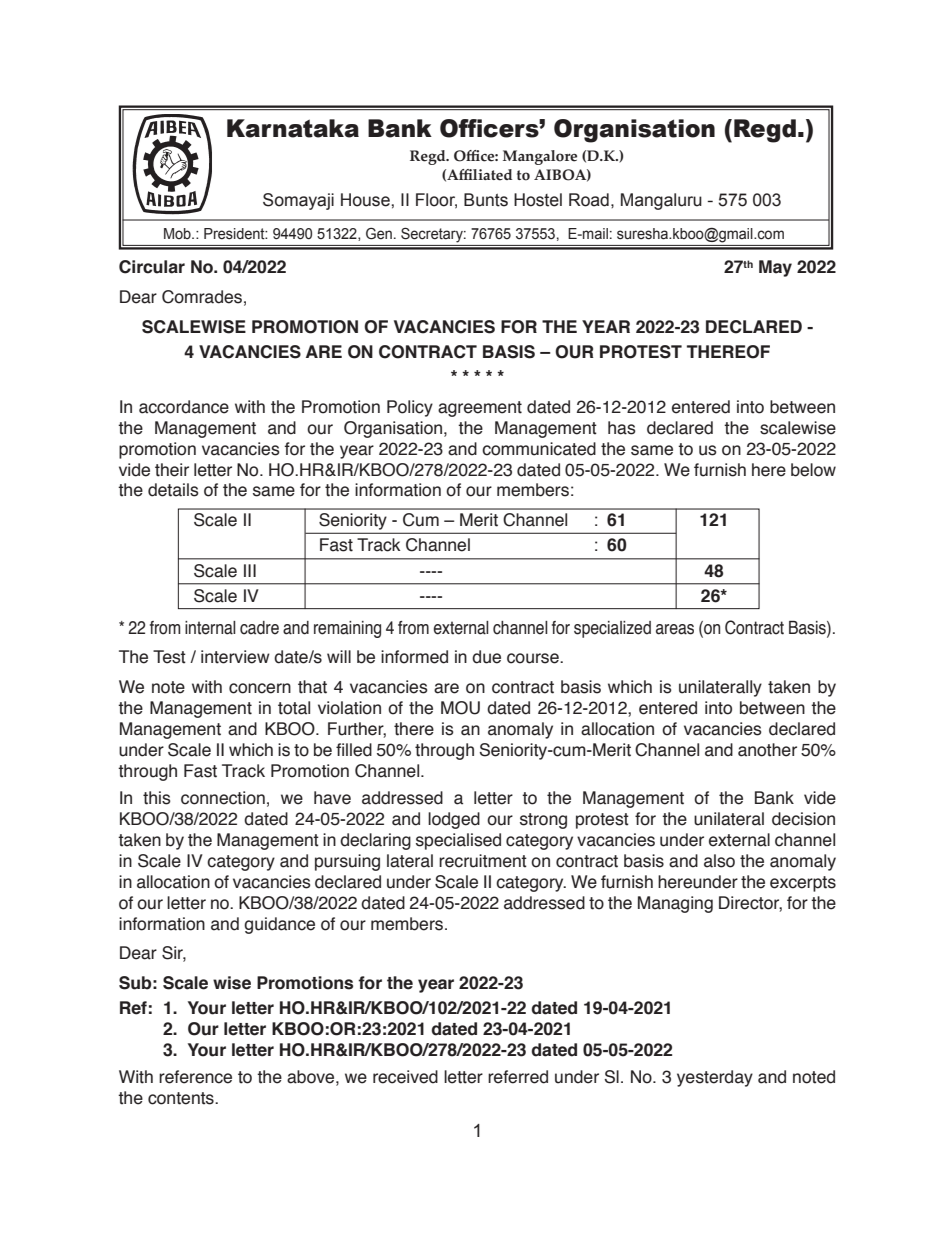  What do you see at coordinates (767, 750) in the screenshot?
I see `another` at bounding box center [767, 750].
